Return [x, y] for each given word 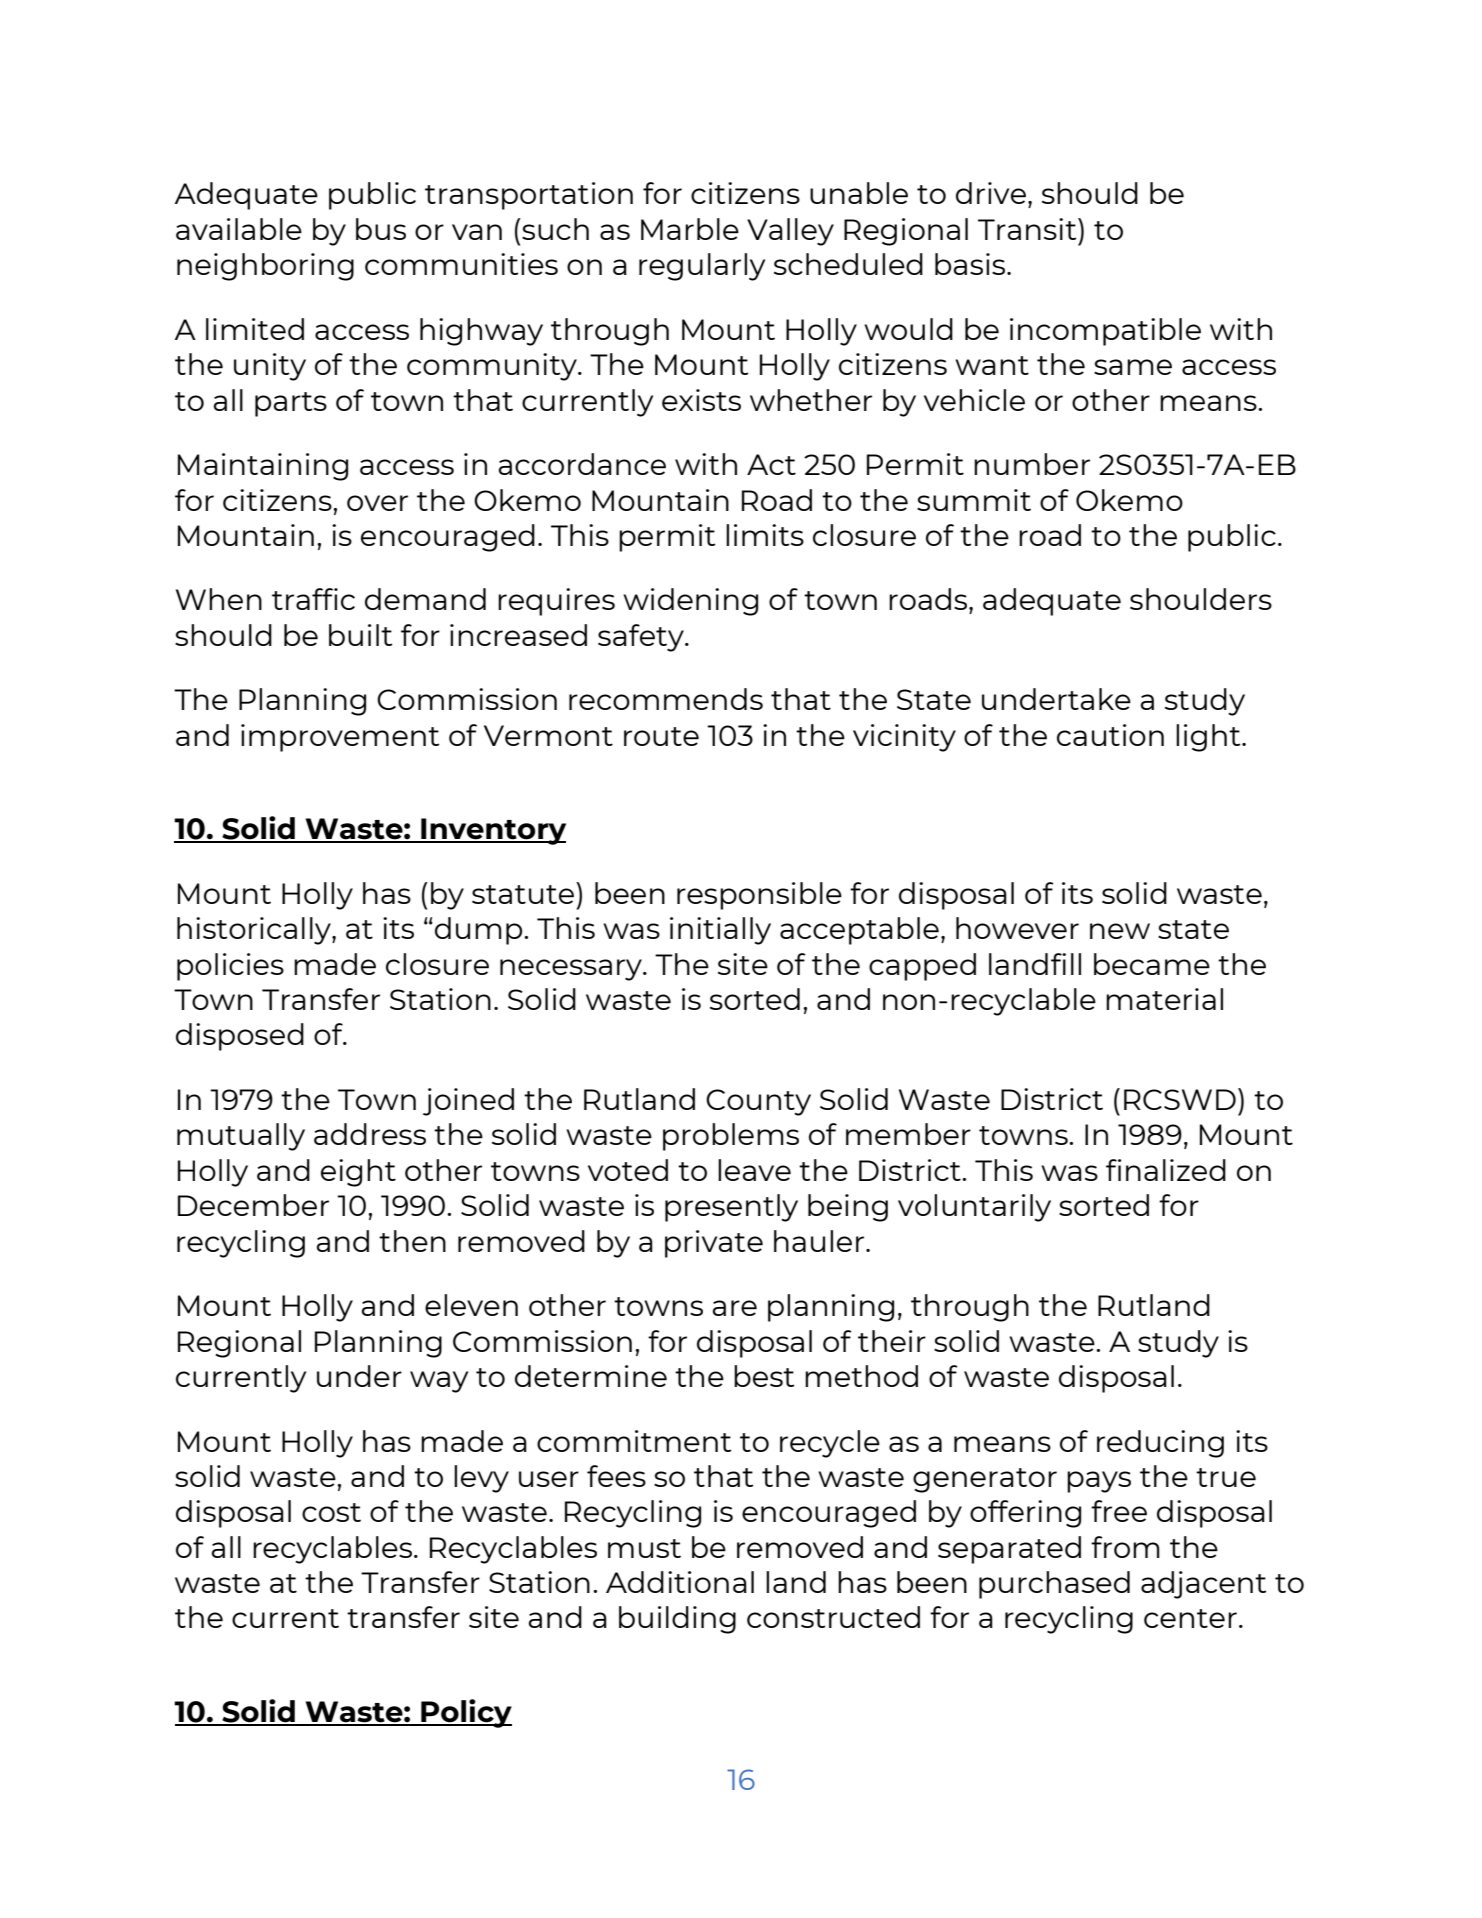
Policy [465, 1713]
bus [381, 229]
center [1190, 1618]
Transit [1028, 229]
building [677, 1620]
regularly [702, 267]
